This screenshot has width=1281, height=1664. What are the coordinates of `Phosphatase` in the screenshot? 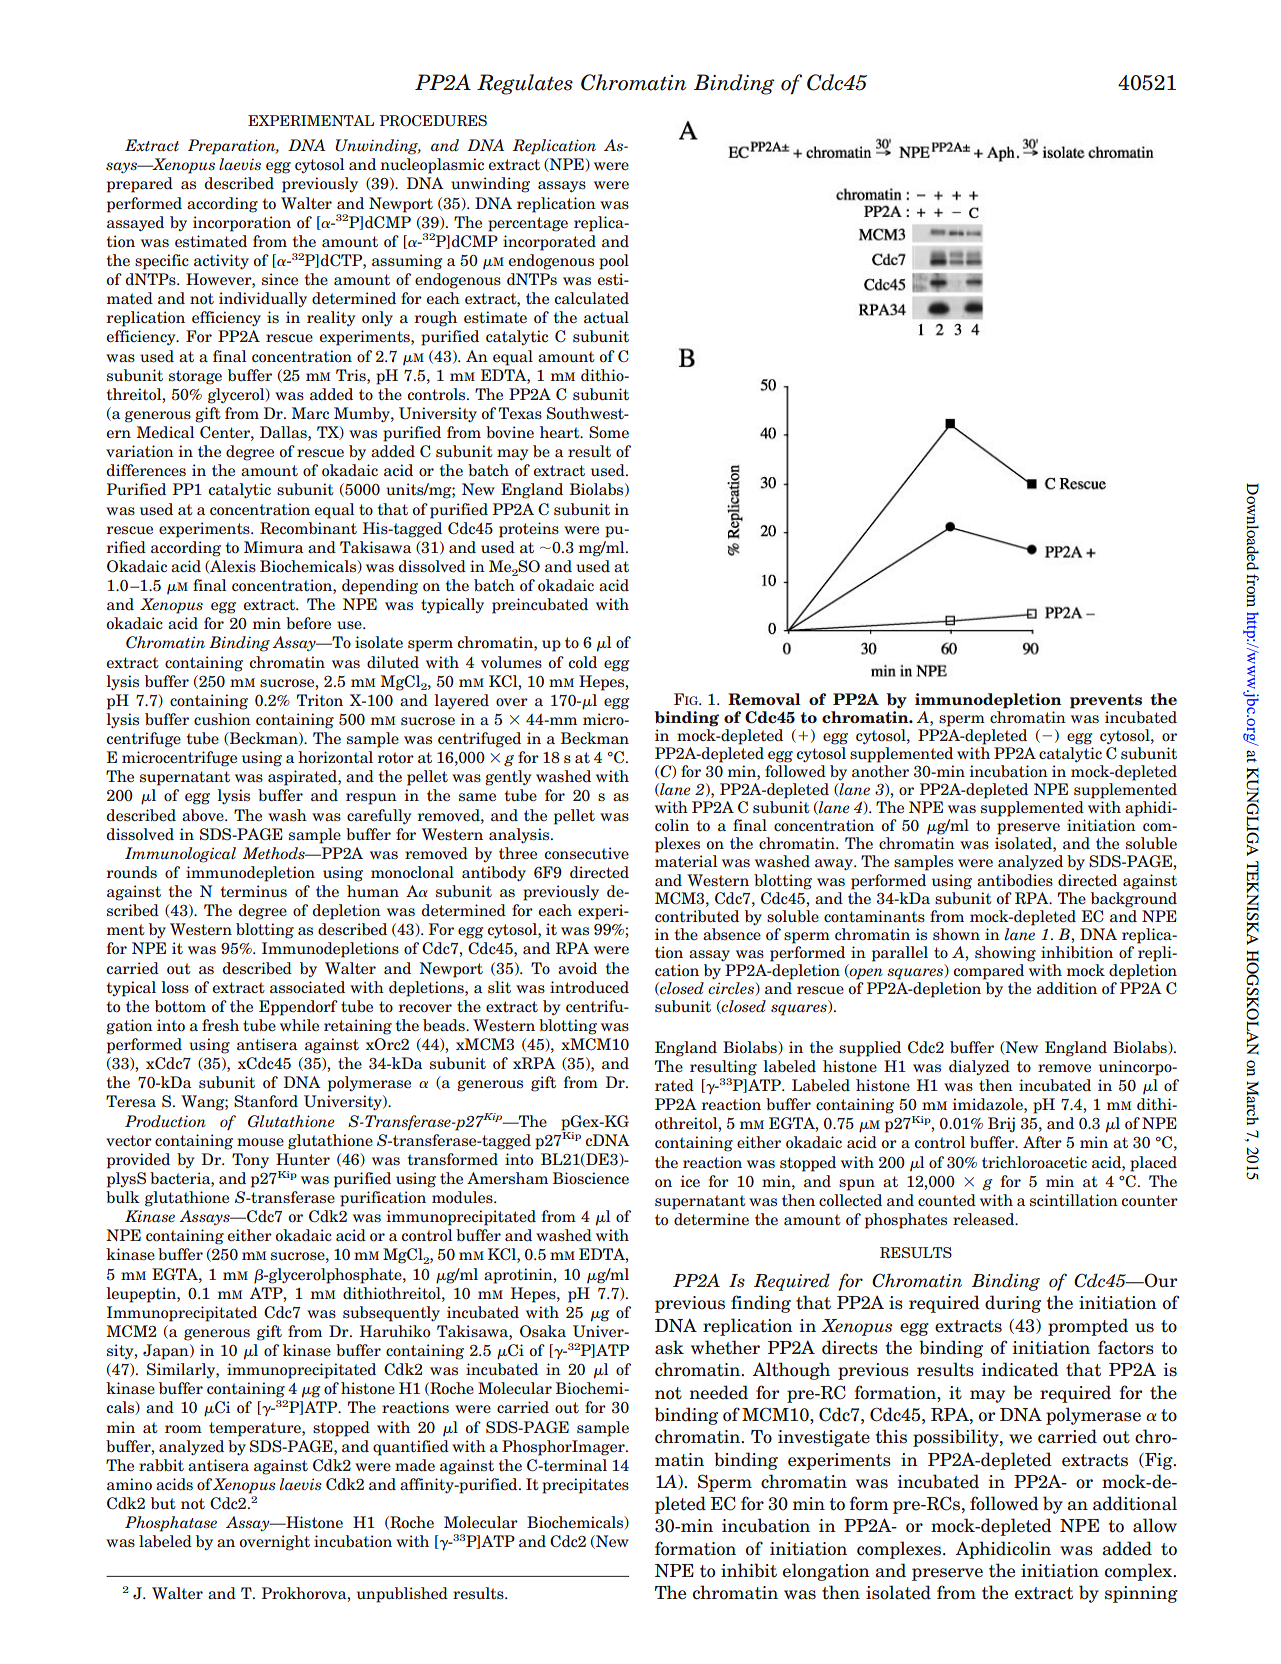 It's located at (171, 1524).
